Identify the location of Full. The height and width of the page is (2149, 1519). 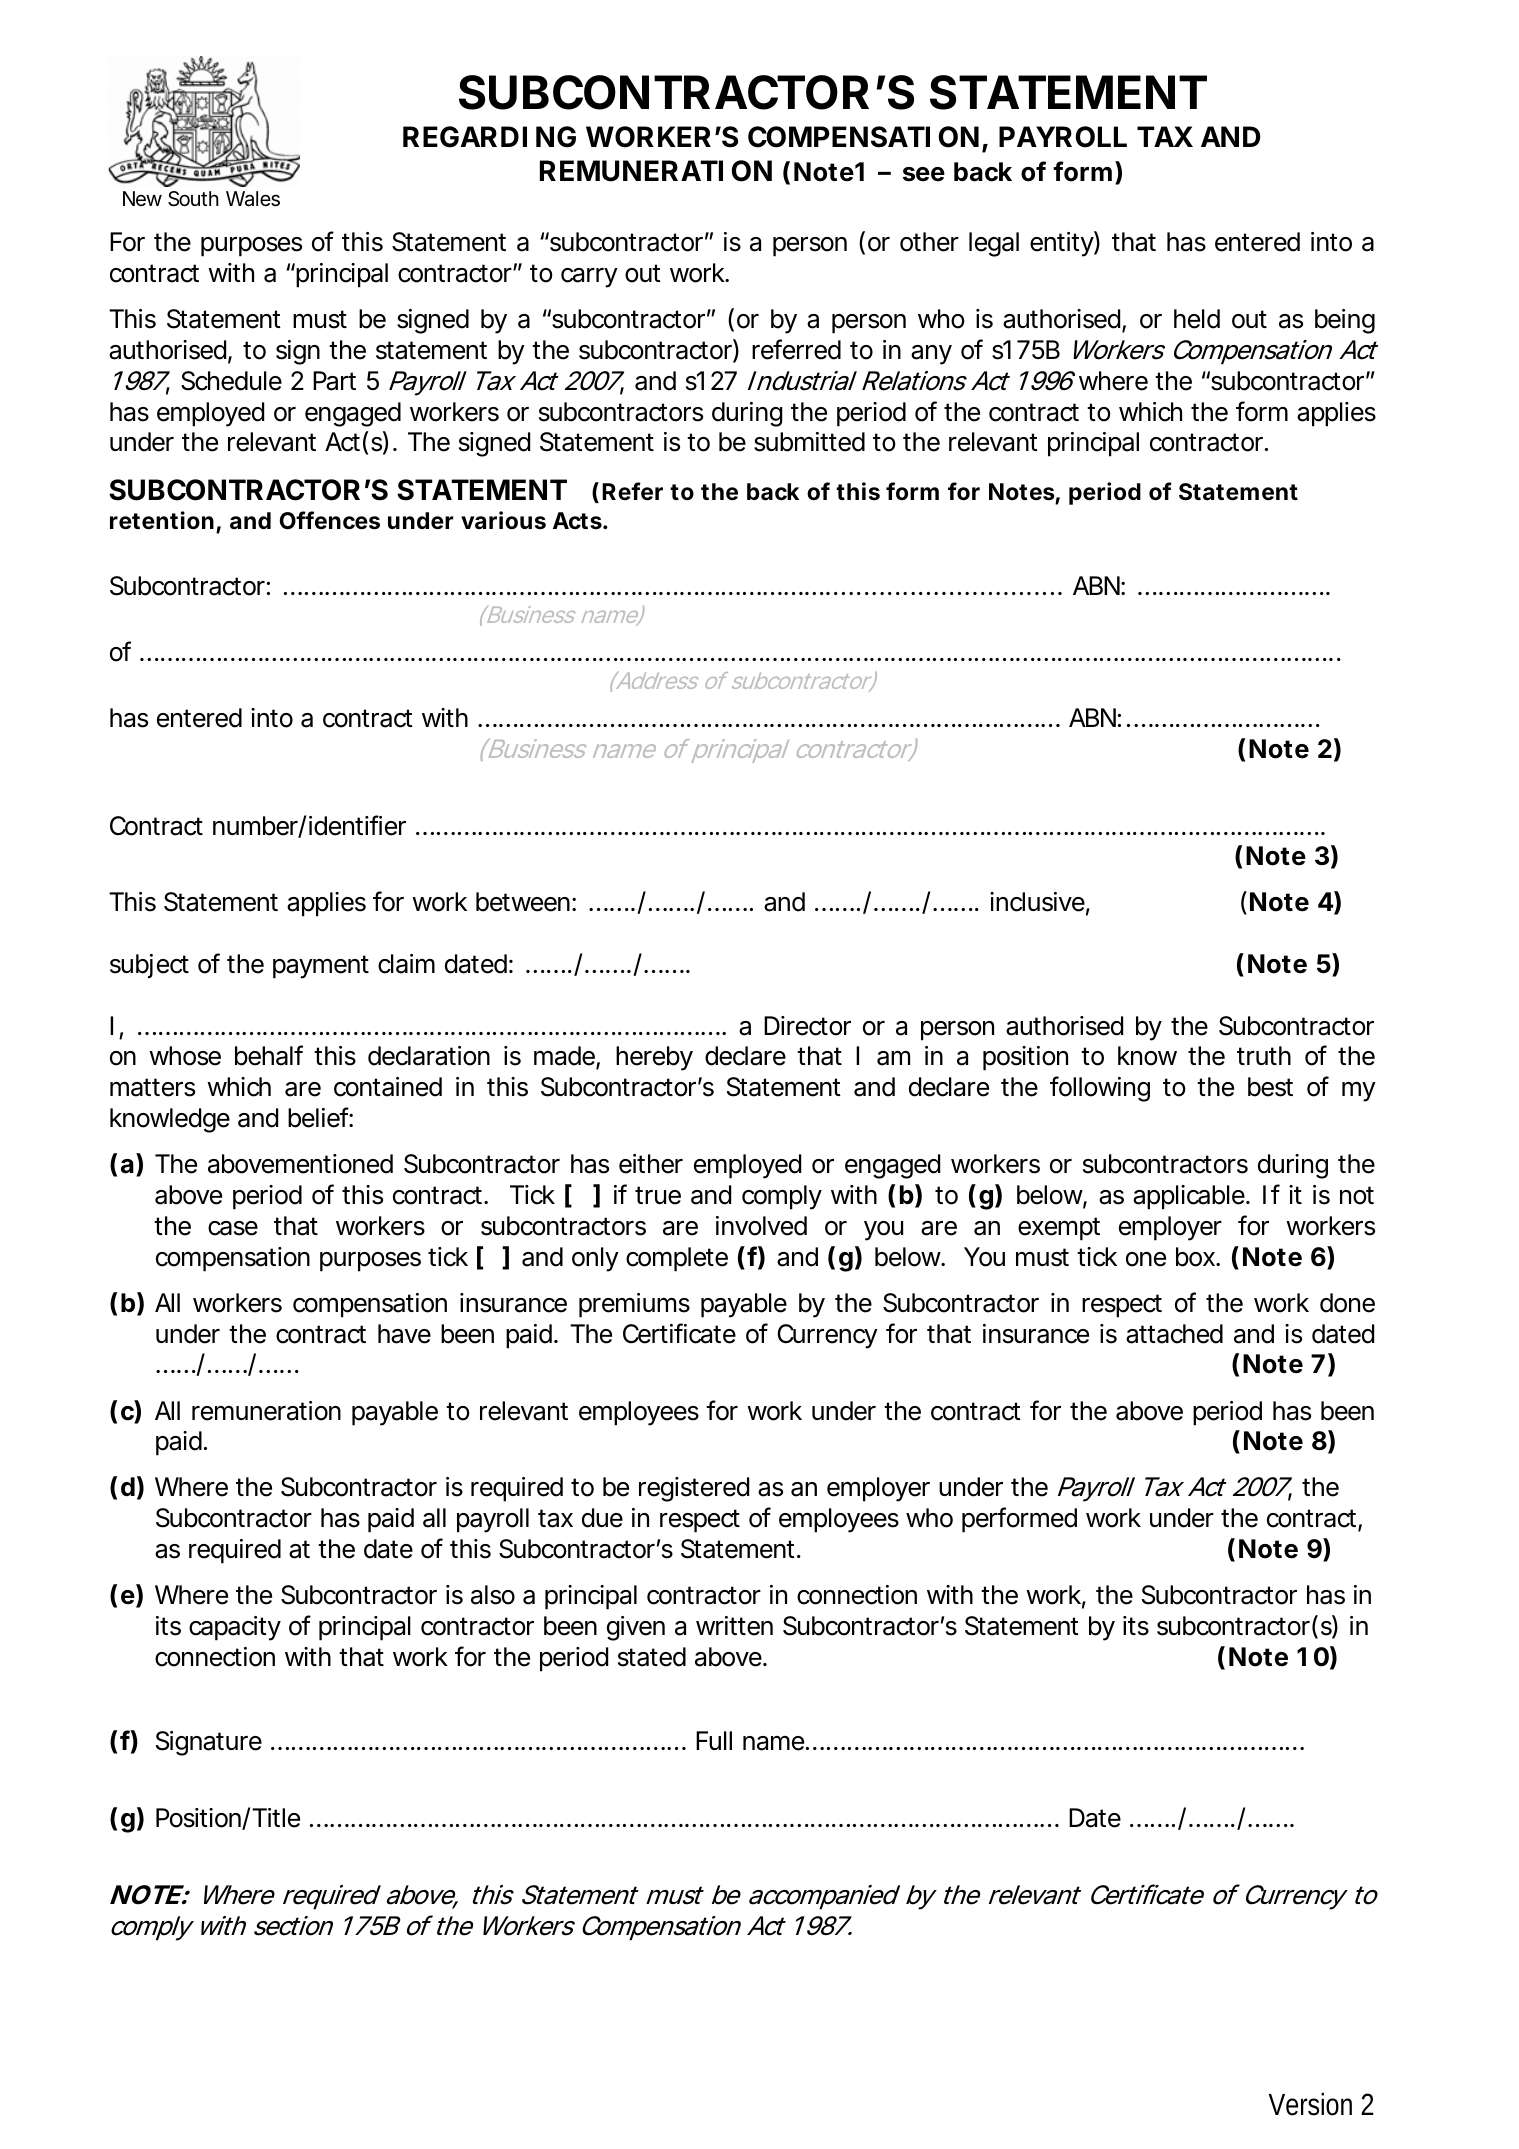
(714, 1740).
